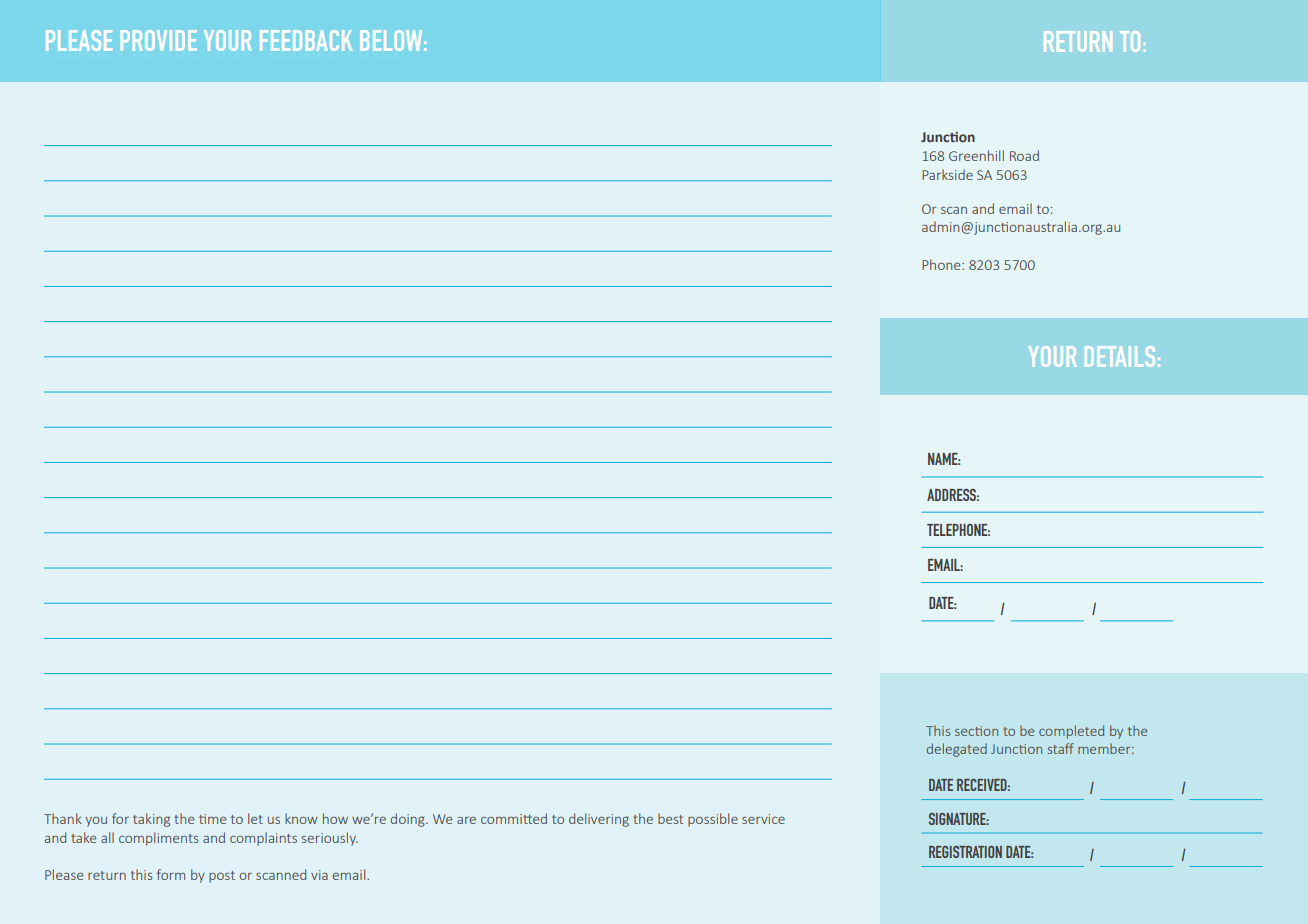 The height and width of the screenshot is (924, 1308). I want to click on DETAILS, so click(1120, 356).
